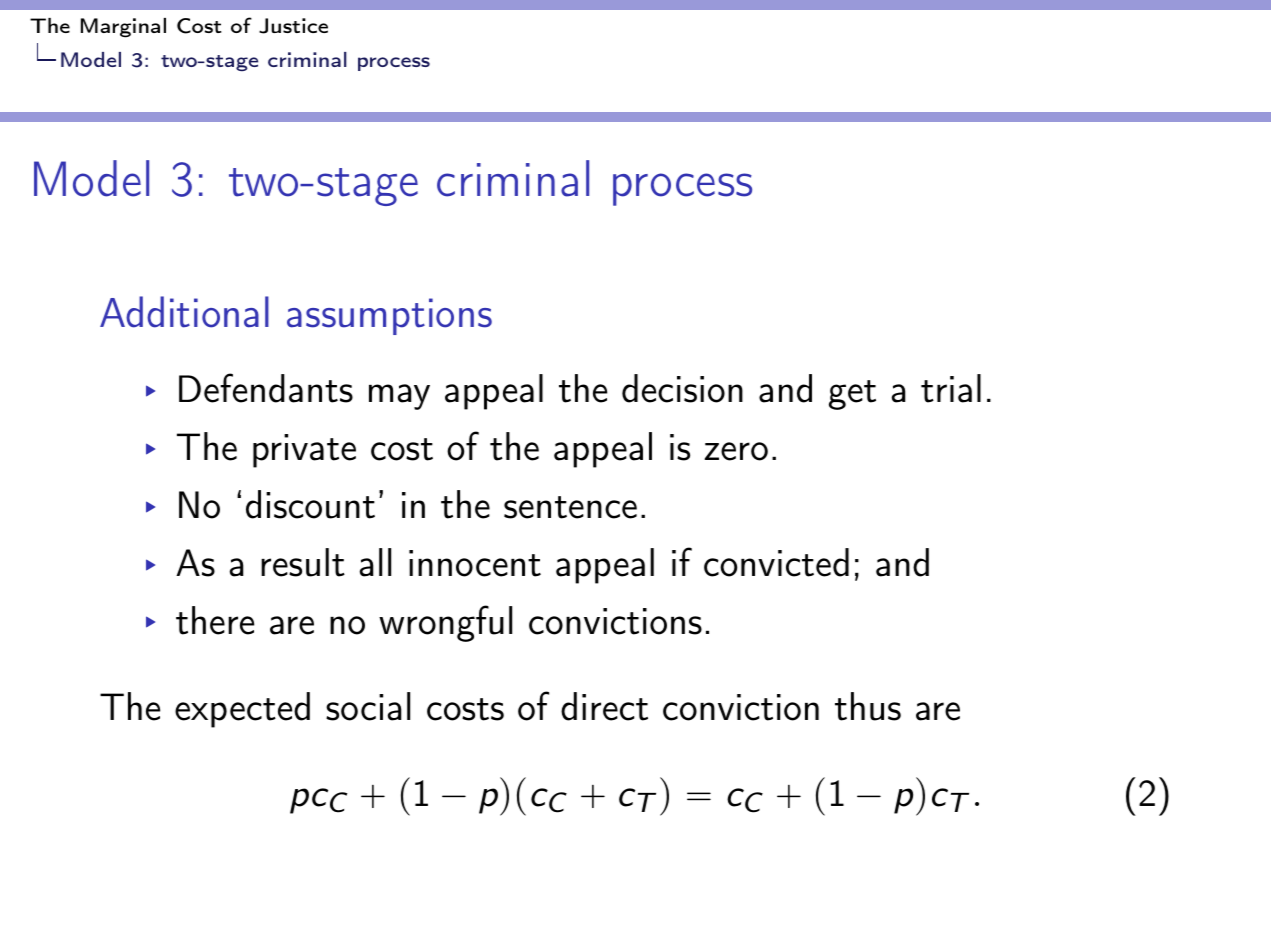 Image resolution: width=1271 pixels, height=952 pixels. What do you see at coordinates (266, 388) in the document?
I see `Defendants` at bounding box center [266, 388].
